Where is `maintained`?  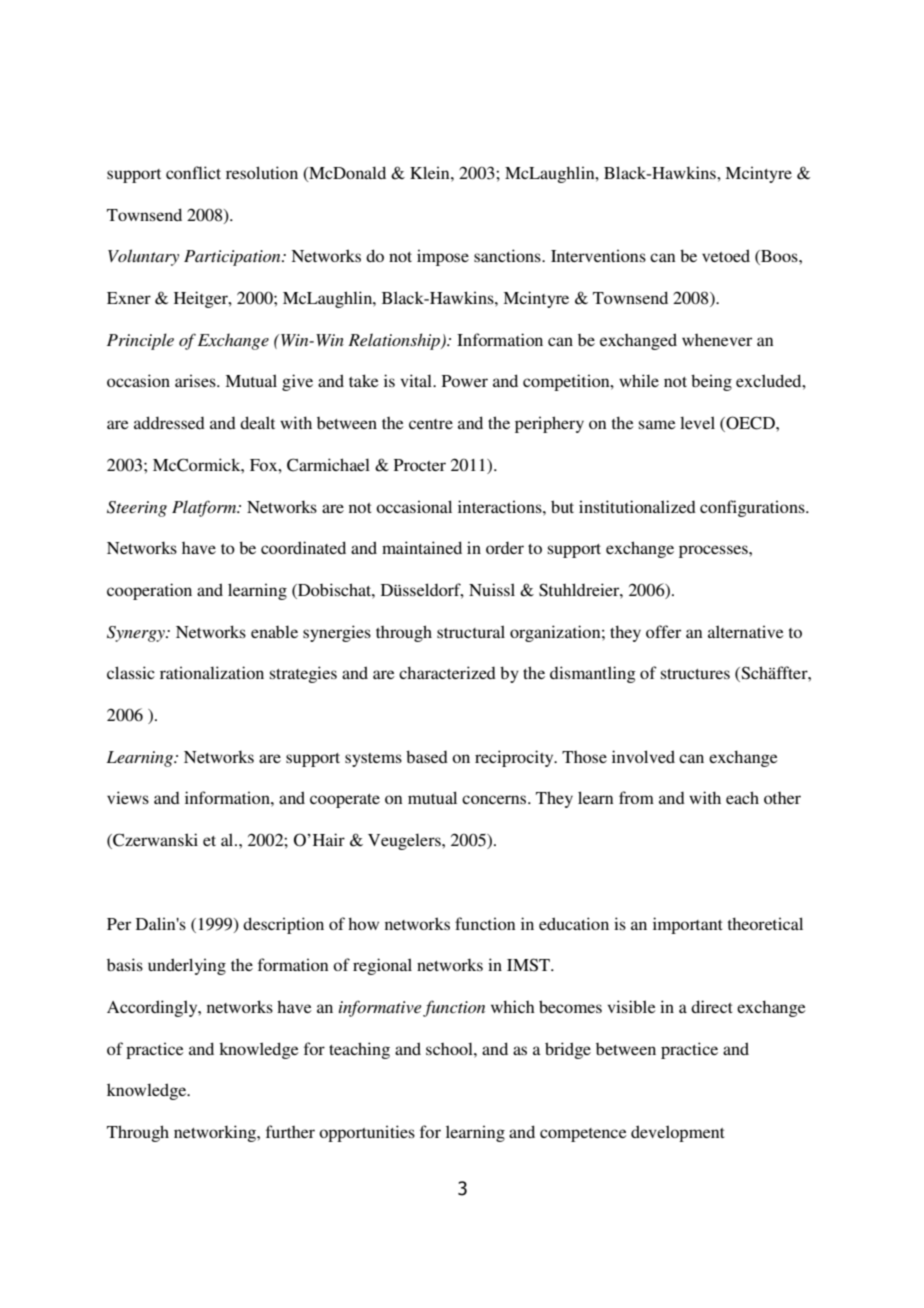 maintained is located at coordinates (422, 547).
